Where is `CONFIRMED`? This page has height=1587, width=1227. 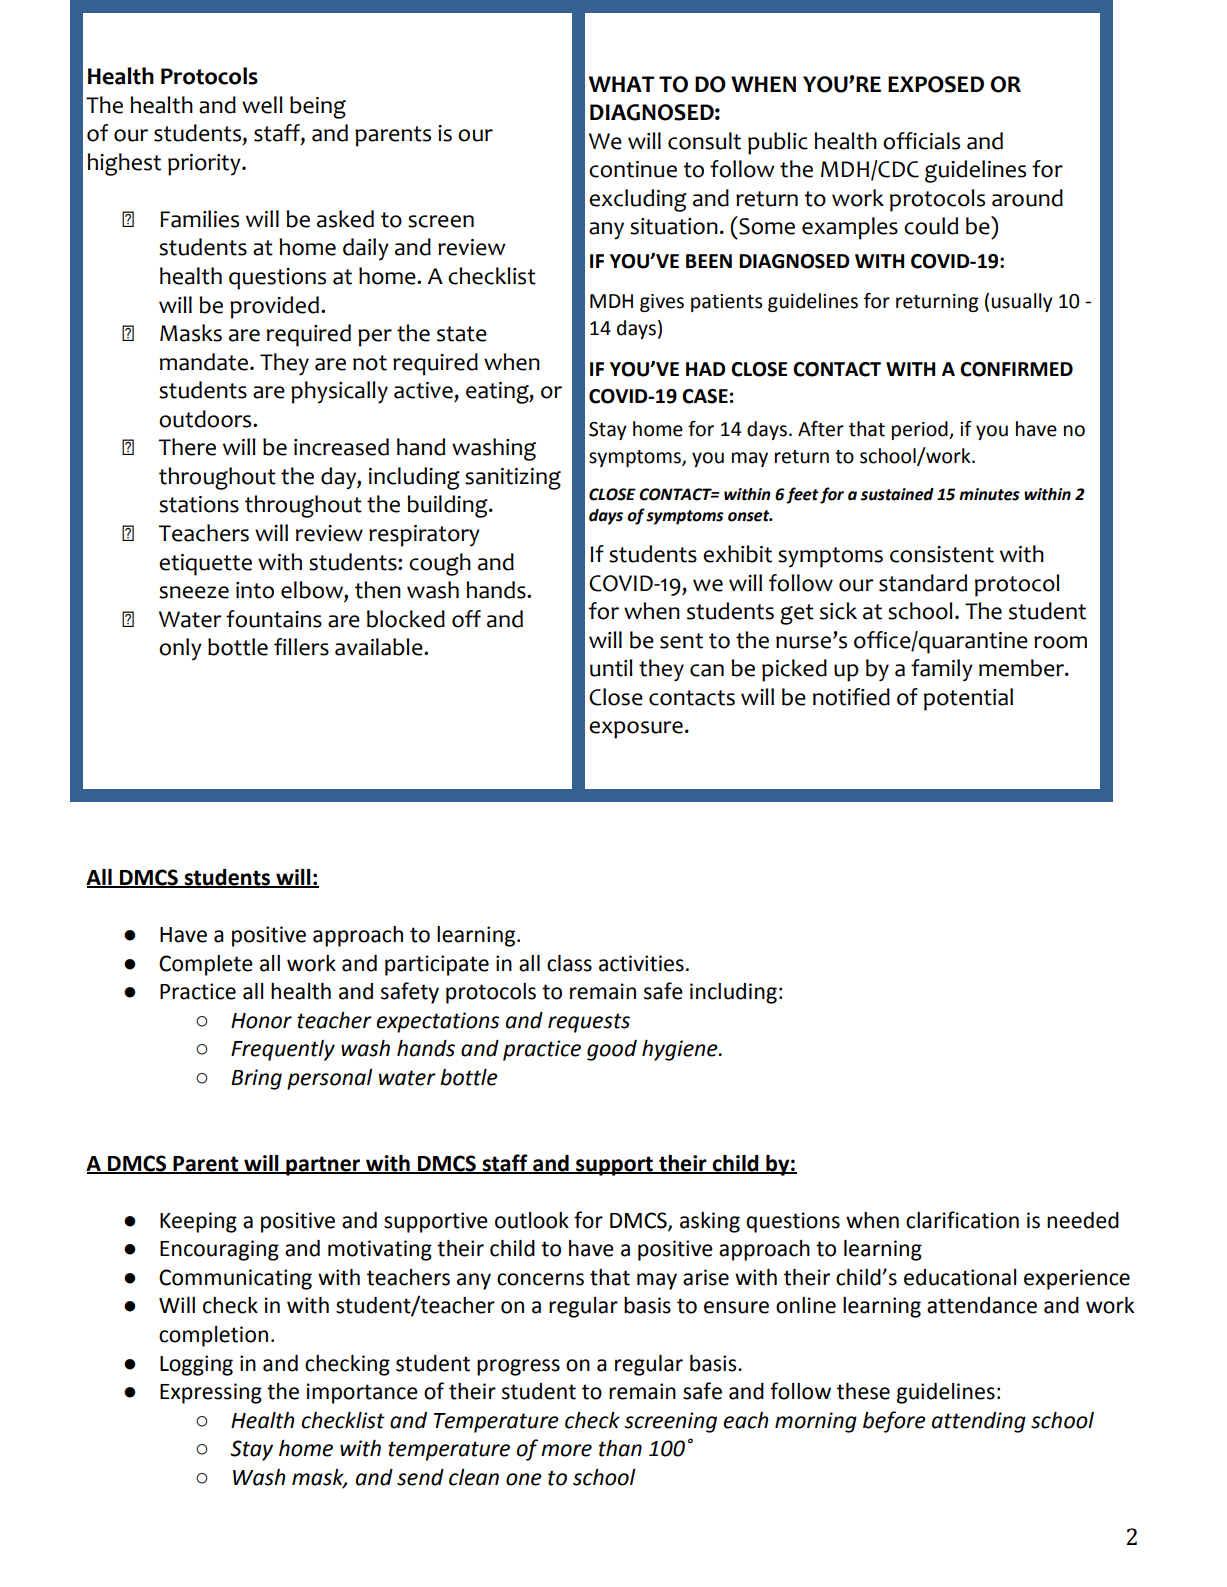
CONFIRMED is located at coordinates (1016, 369).
